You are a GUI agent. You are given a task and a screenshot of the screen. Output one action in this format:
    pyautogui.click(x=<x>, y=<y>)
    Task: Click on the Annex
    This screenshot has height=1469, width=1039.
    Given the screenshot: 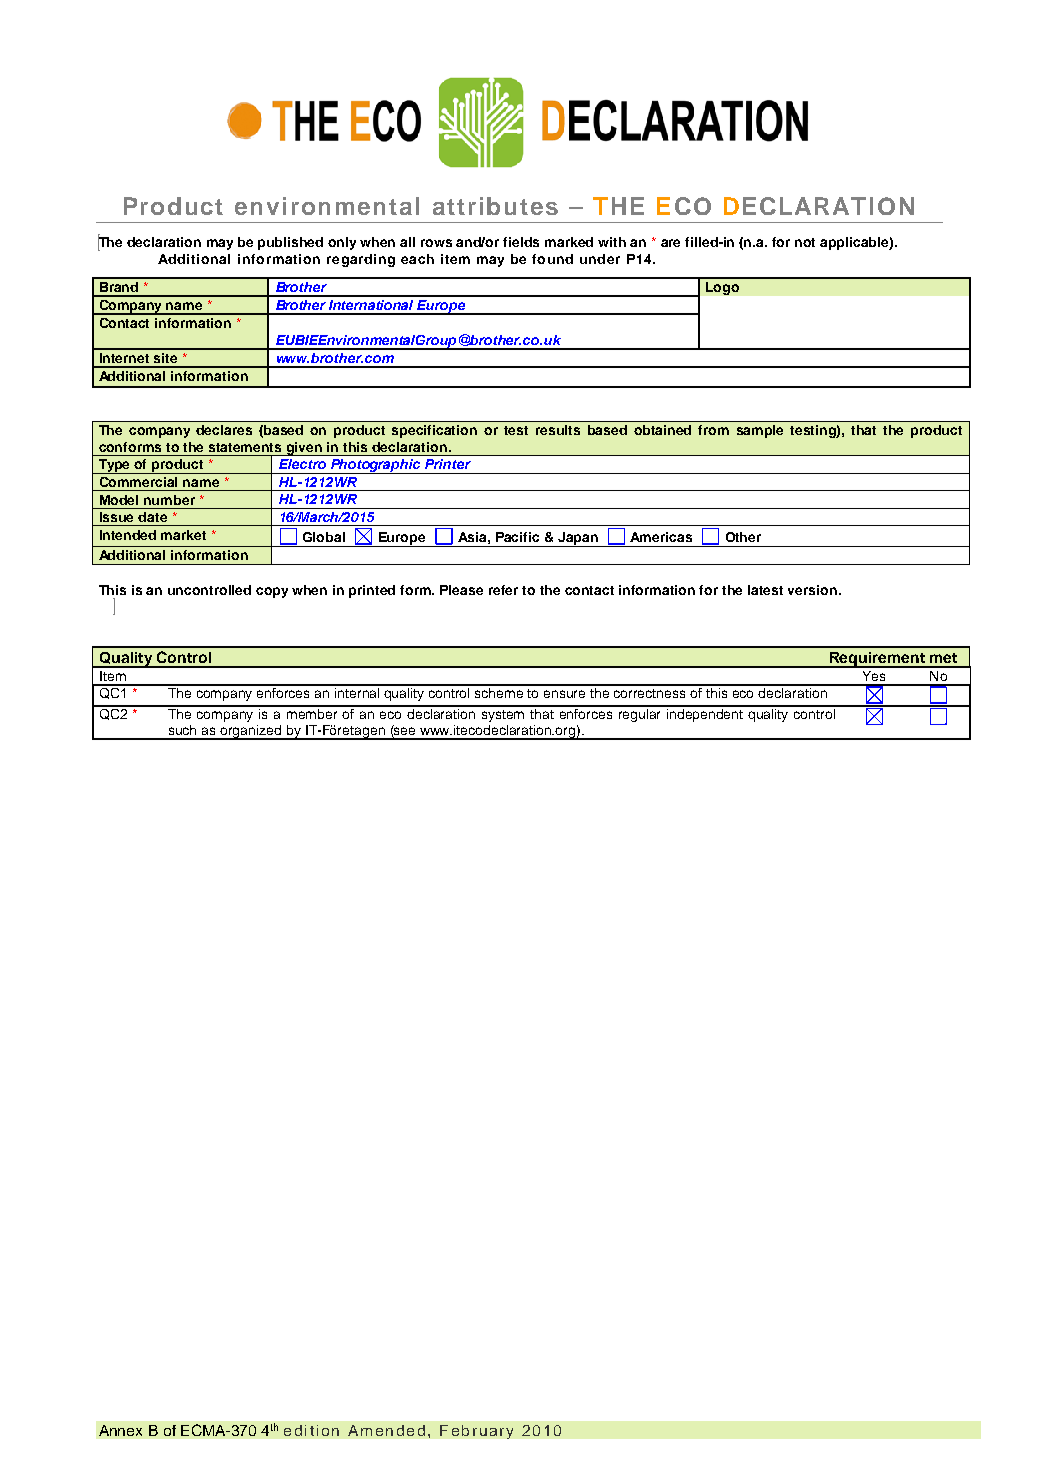 What is the action you would take?
    pyautogui.click(x=120, y=1430)
